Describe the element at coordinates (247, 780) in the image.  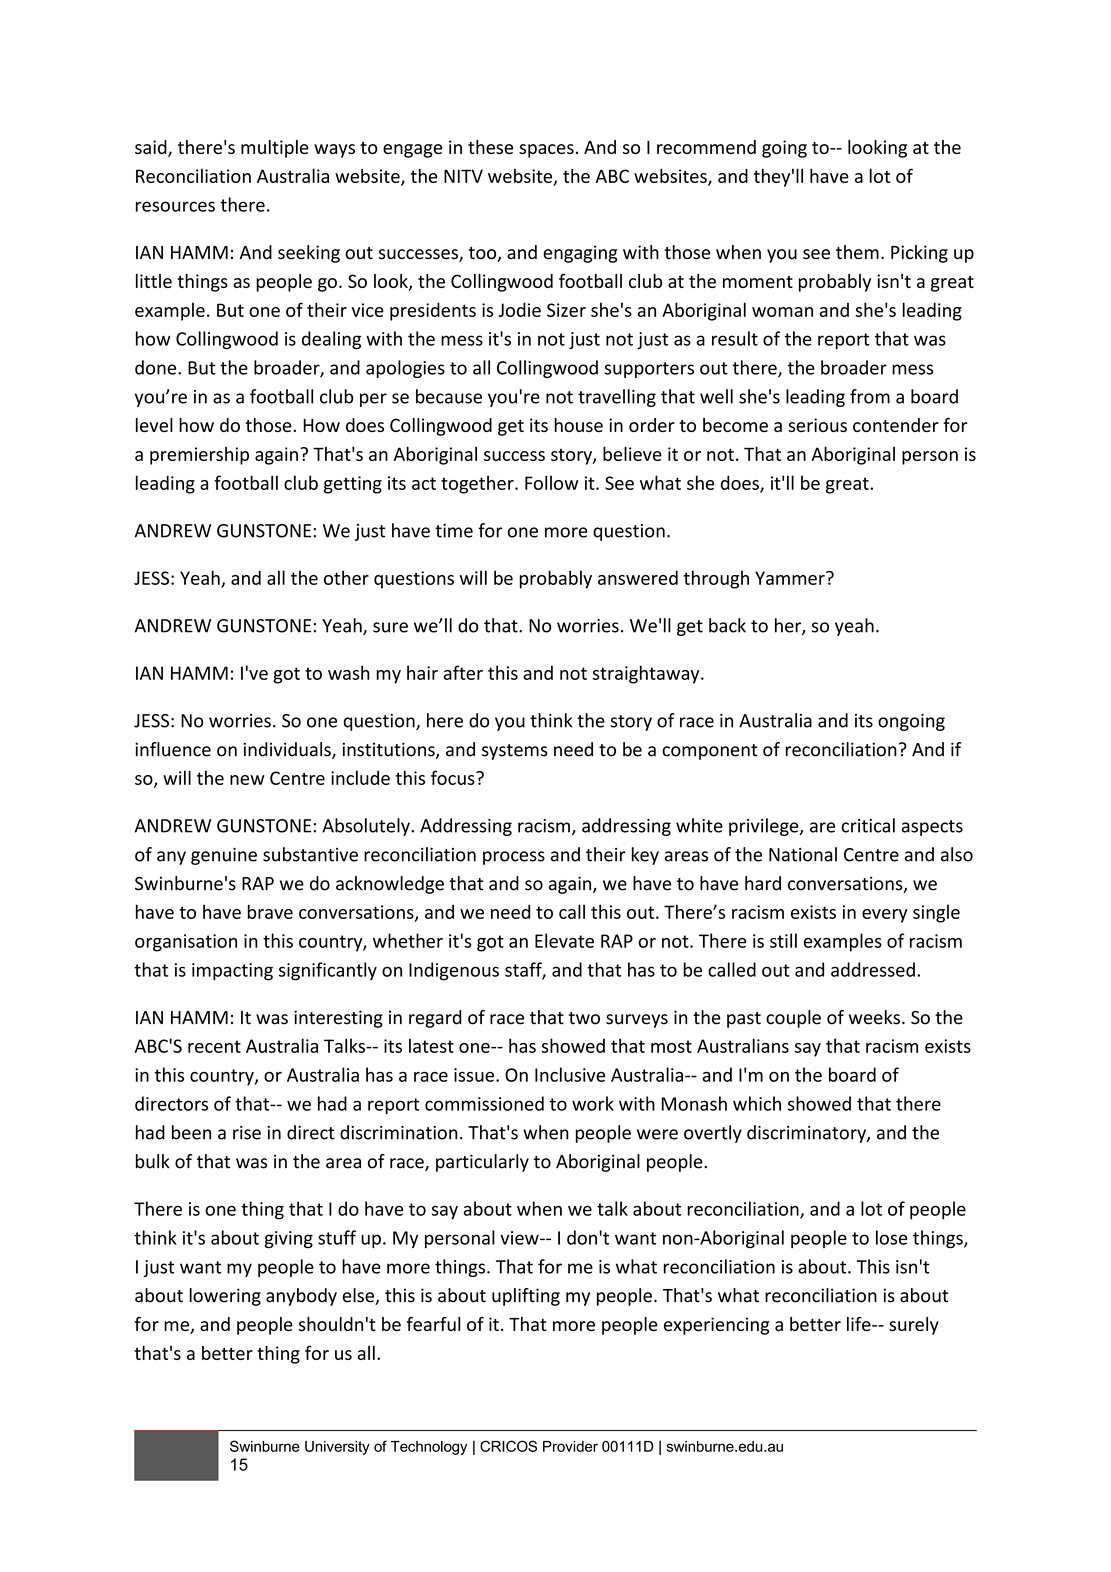
I see `new` at that location.
